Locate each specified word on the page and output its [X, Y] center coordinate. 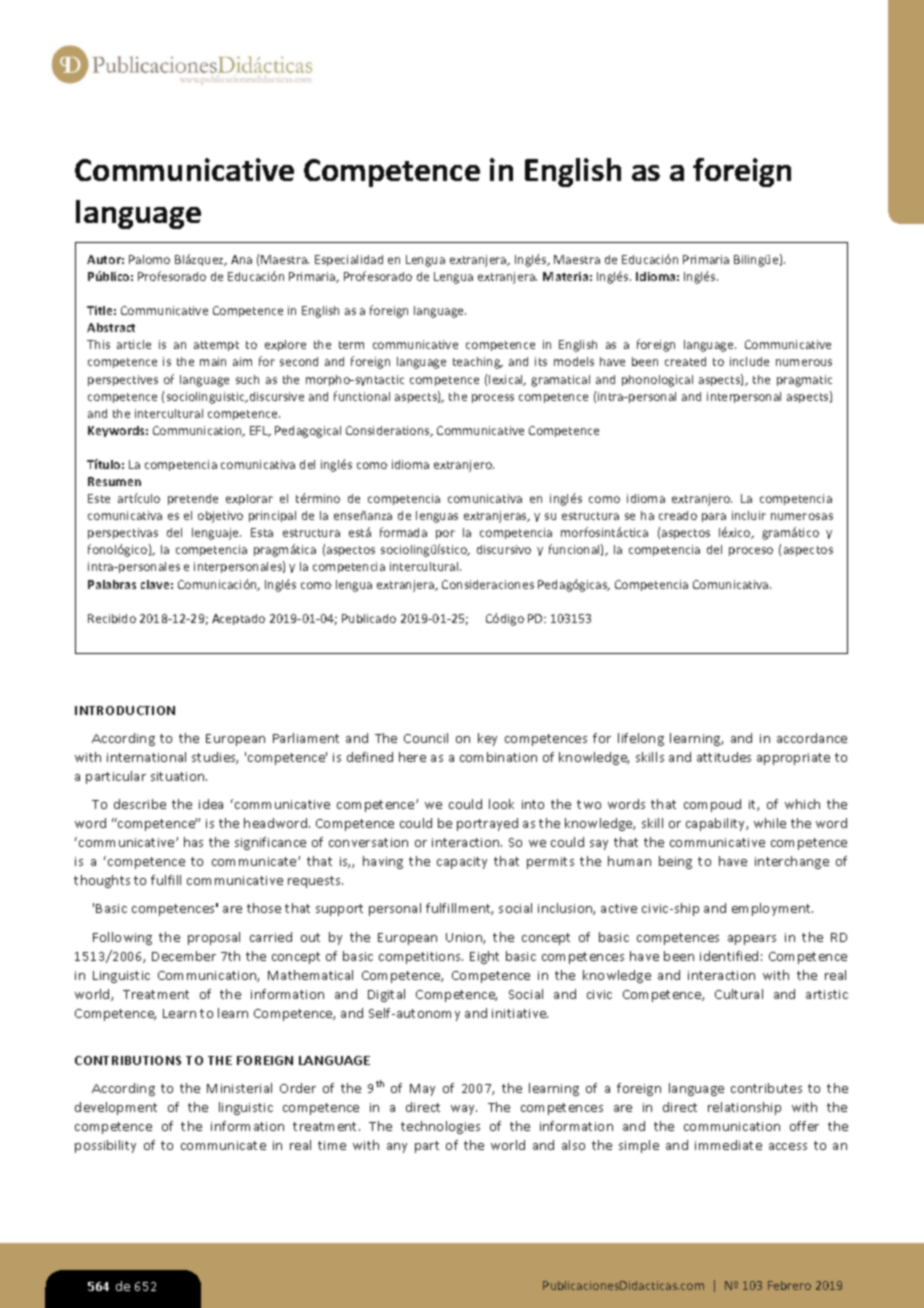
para [714, 517]
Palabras [112, 584]
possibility [105, 1146]
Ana [241, 259]
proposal [214, 938]
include [749, 361]
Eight [484, 957]
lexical [507, 380]
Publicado [369, 618]
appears [752, 940]
